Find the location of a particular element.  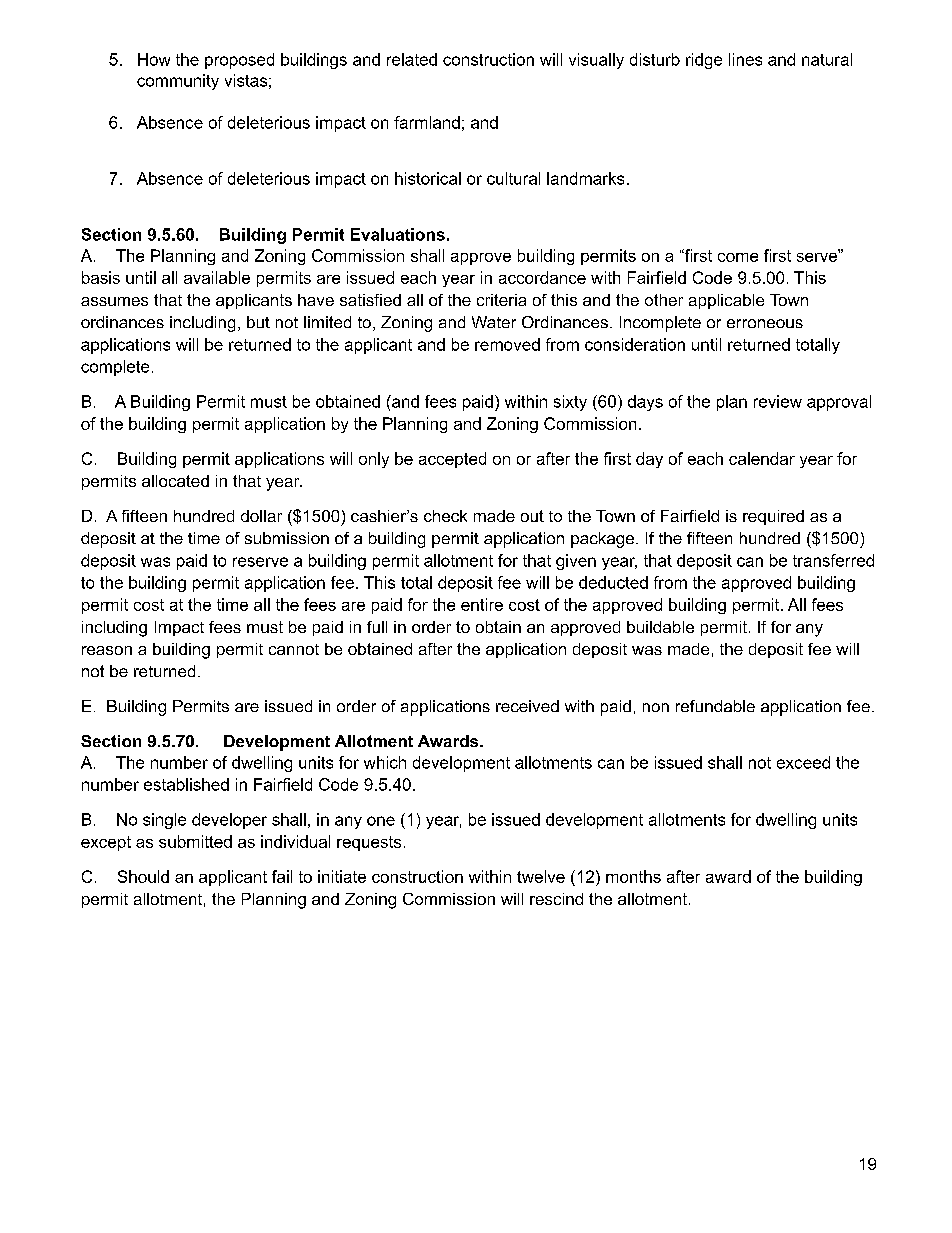

received is located at coordinates (527, 706).
